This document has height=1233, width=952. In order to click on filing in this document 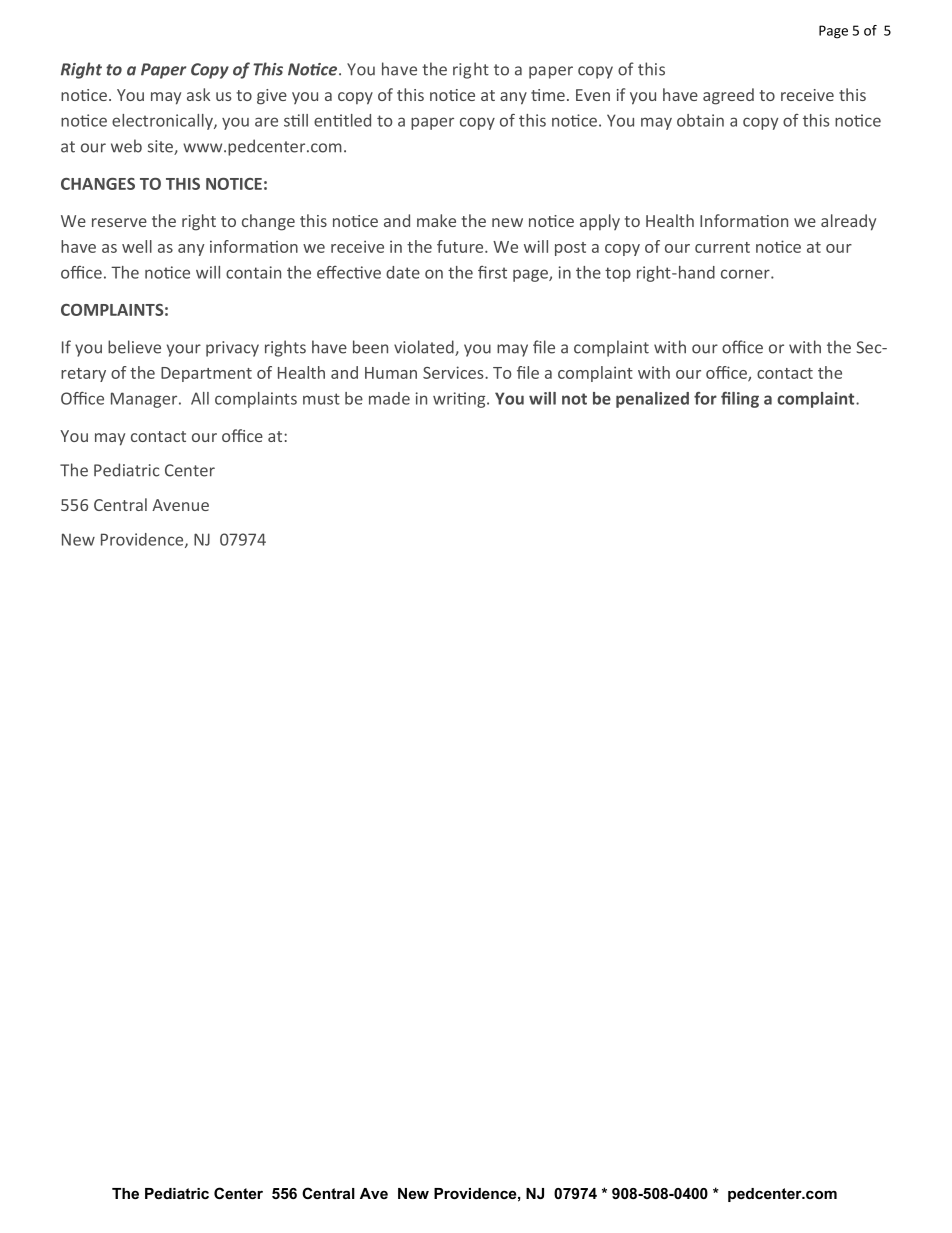, I will do `click(740, 399)`.
